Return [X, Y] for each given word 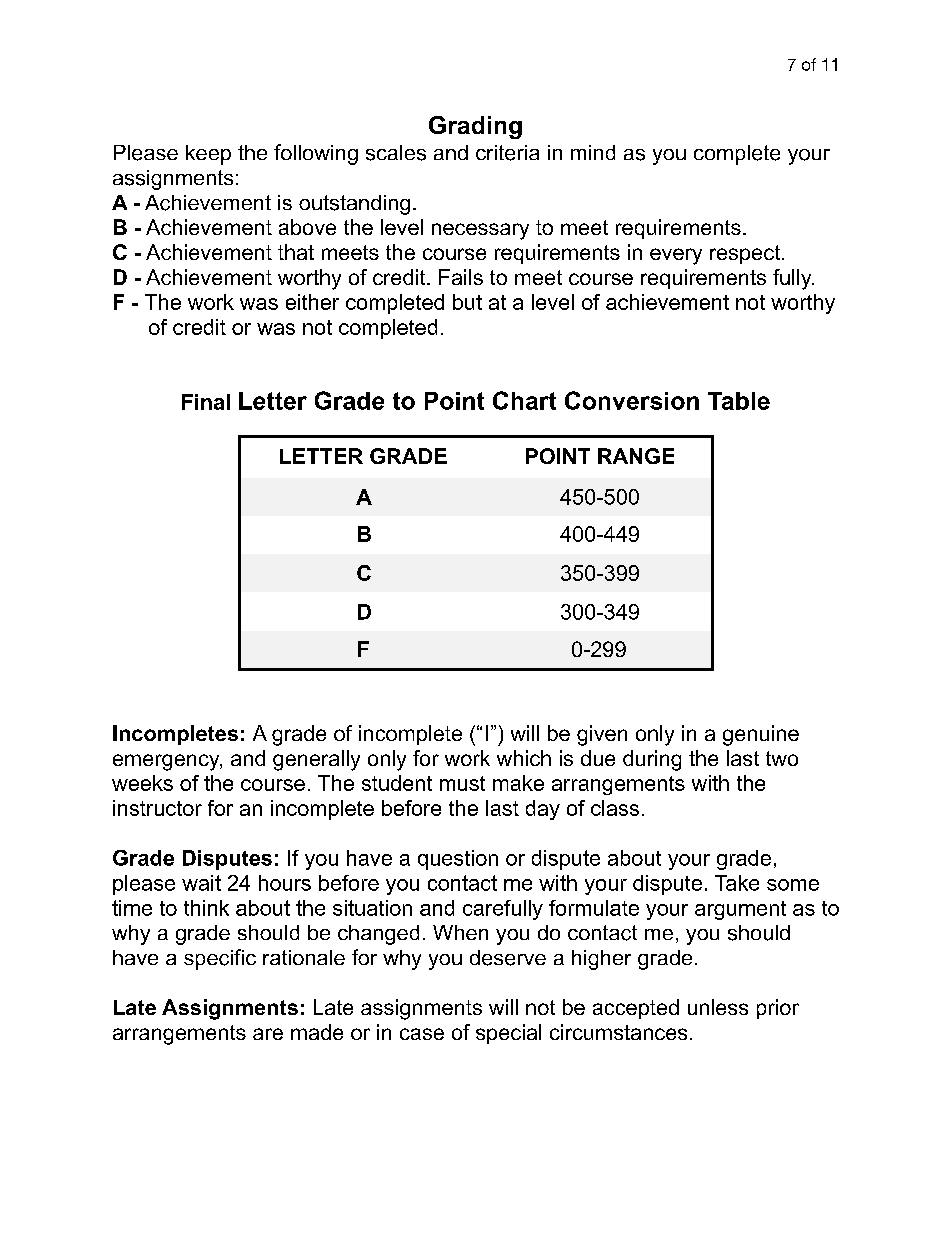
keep [208, 155]
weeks [142, 783]
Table [739, 401]
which [524, 758]
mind [593, 152]
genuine [761, 735]
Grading [475, 127]
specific [220, 959]
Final [206, 402]
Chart [524, 400]
